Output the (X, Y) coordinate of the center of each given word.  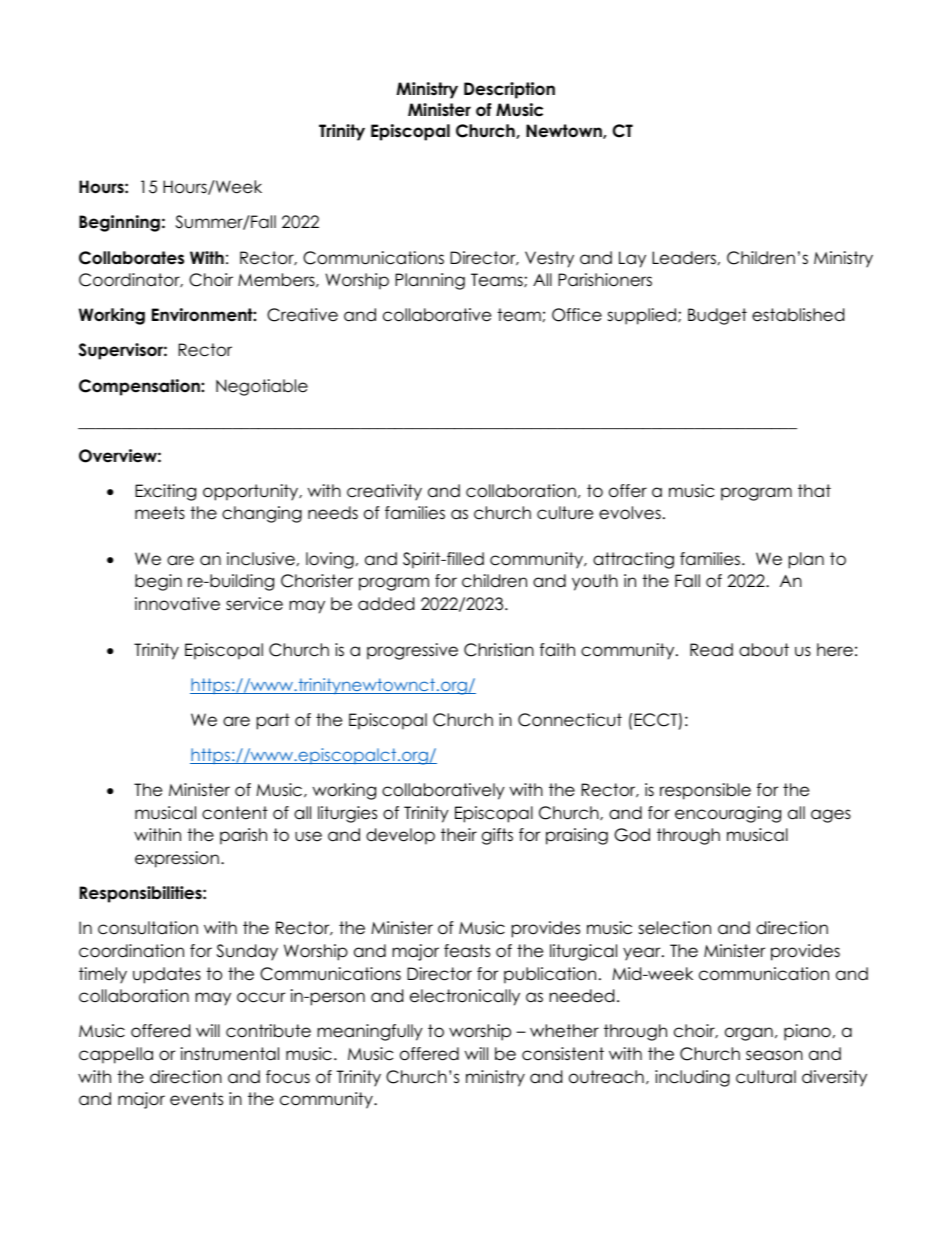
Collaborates (131, 258)
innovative (177, 604)
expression (177, 859)
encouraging (728, 814)
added (386, 604)
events (196, 1099)
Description (509, 90)
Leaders (684, 258)
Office (577, 315)
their (459, 835)
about (764, 650)
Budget (717, 316)
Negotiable (262, 387)
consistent (563, 1054)
